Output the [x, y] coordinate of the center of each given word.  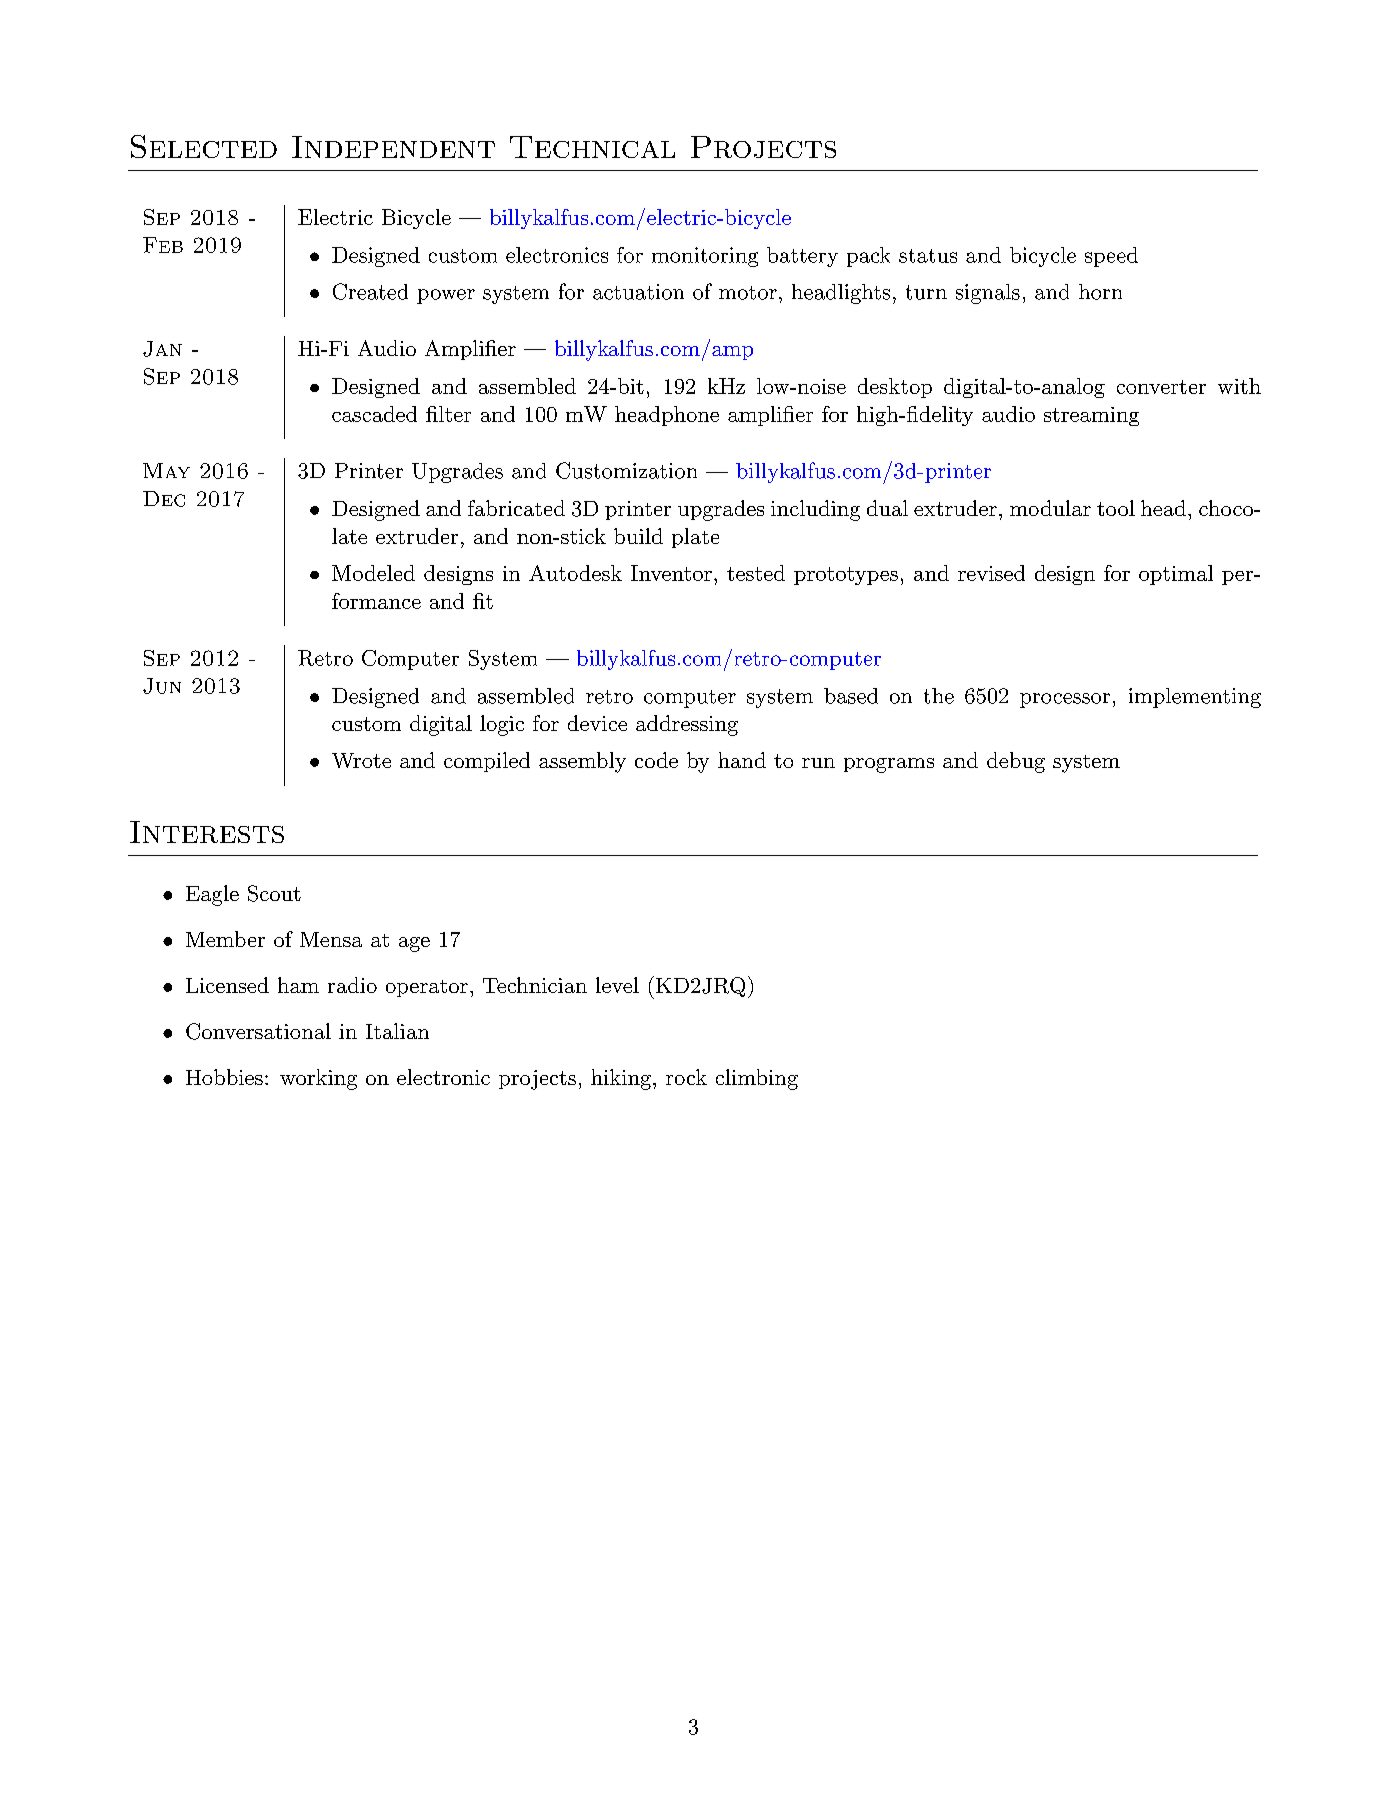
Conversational [258, 1031]
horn [1100, 292]
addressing [687, 725]
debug [1016, 762]
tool [1116, 508]
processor [1065, 700]
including [815, 510]
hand [742, 760]
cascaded [374, 414]
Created [370, 291]
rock [686, 1077]
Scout [274, 893]
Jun [162, 686]
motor [748, 293]
